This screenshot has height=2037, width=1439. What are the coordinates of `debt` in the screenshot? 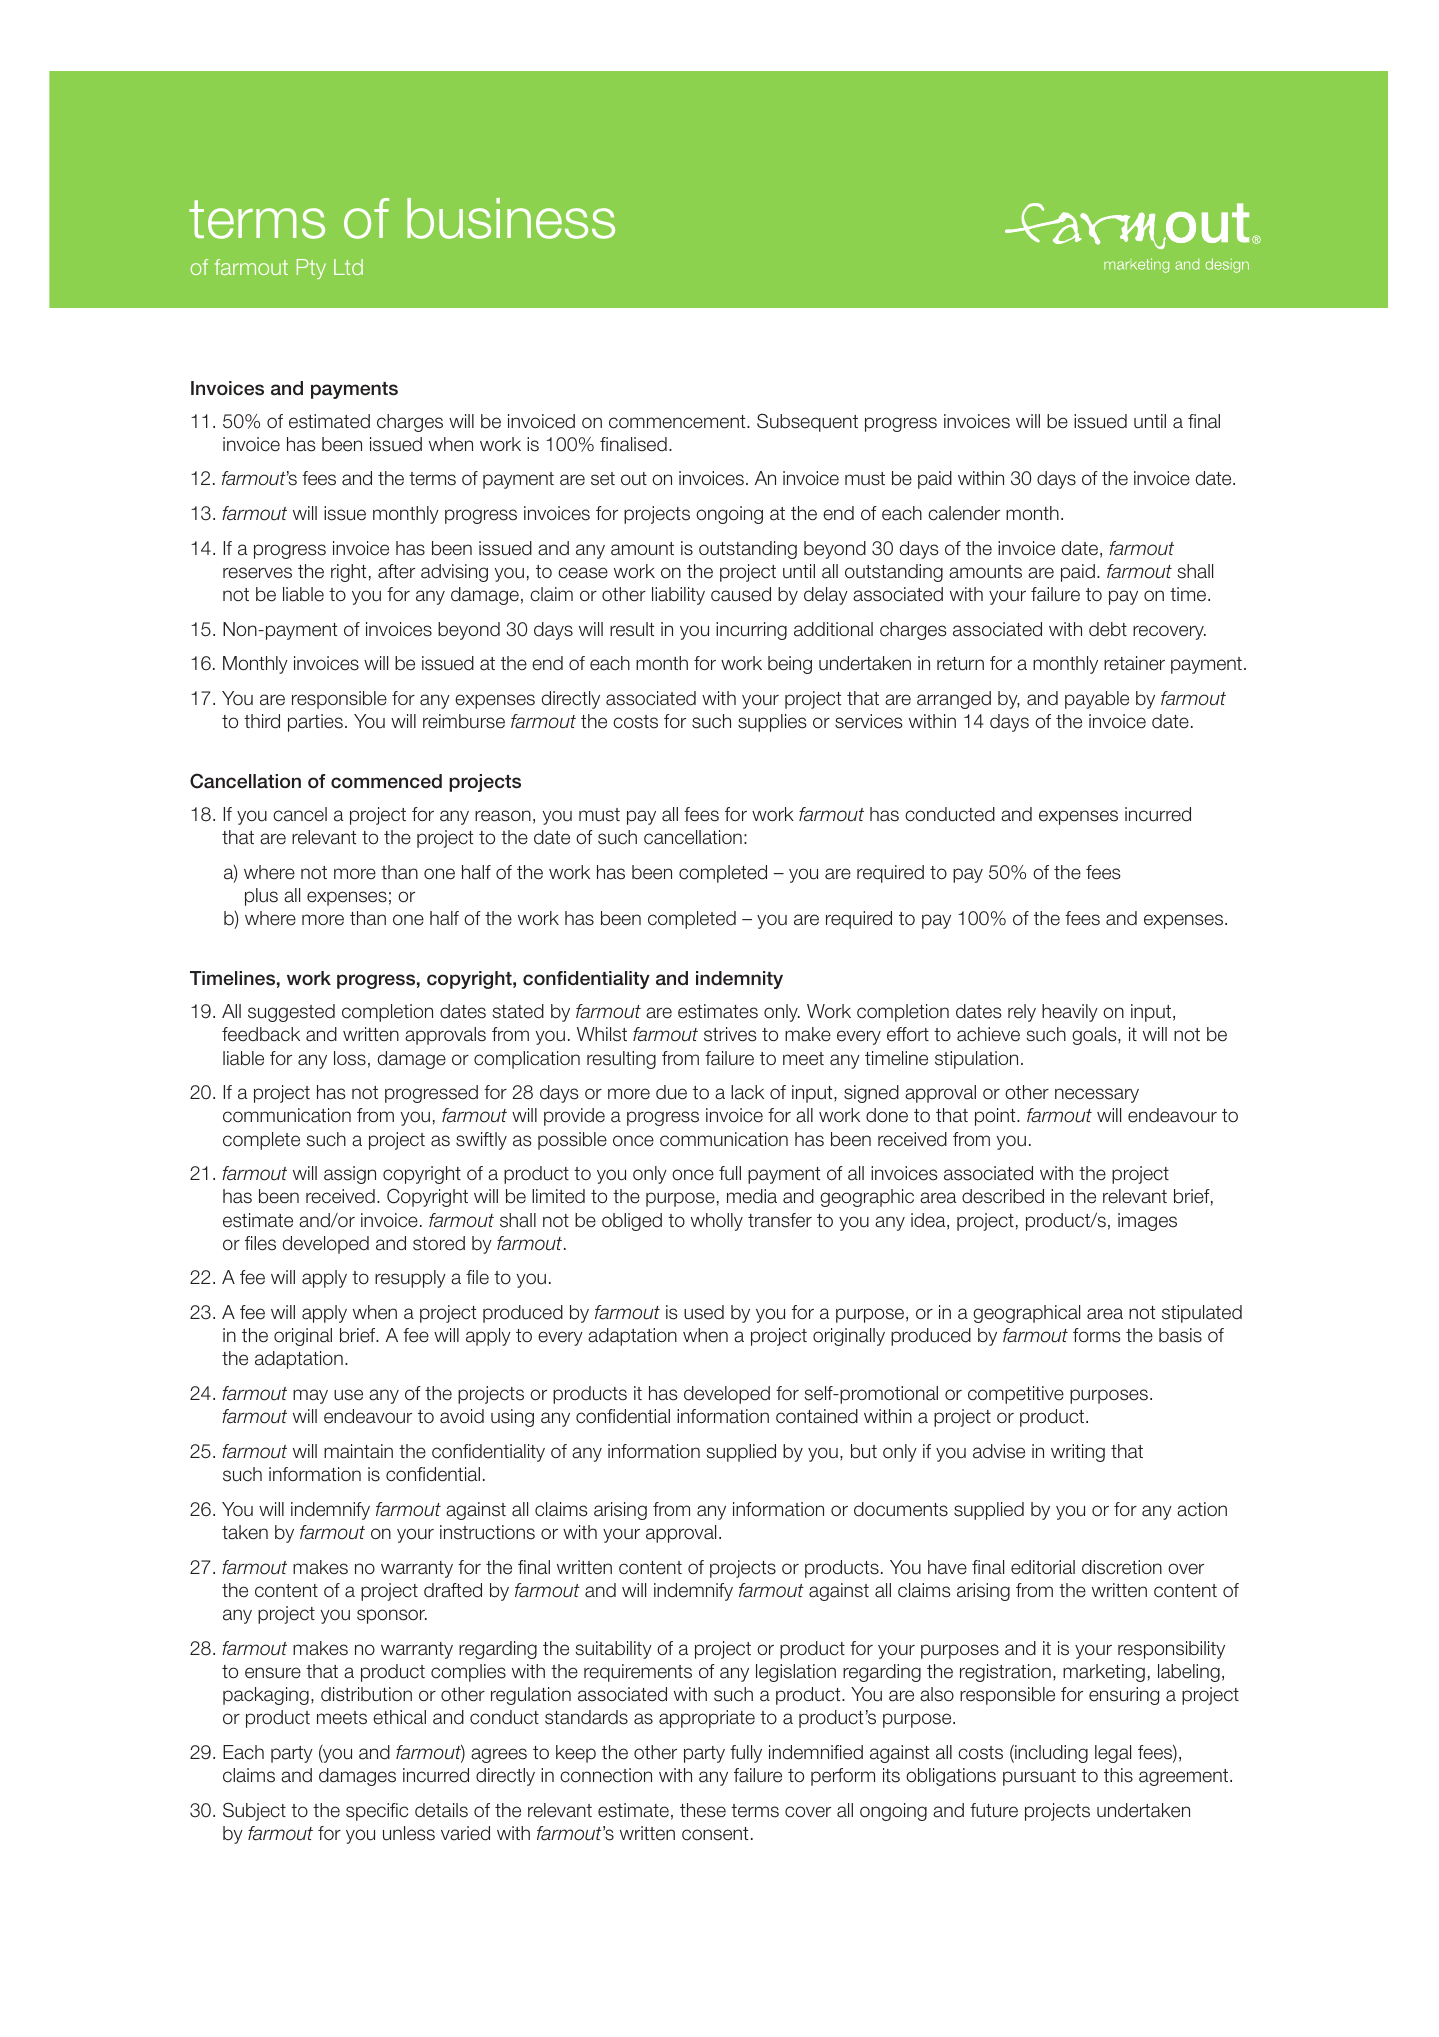 It's located at (1108, 629).
